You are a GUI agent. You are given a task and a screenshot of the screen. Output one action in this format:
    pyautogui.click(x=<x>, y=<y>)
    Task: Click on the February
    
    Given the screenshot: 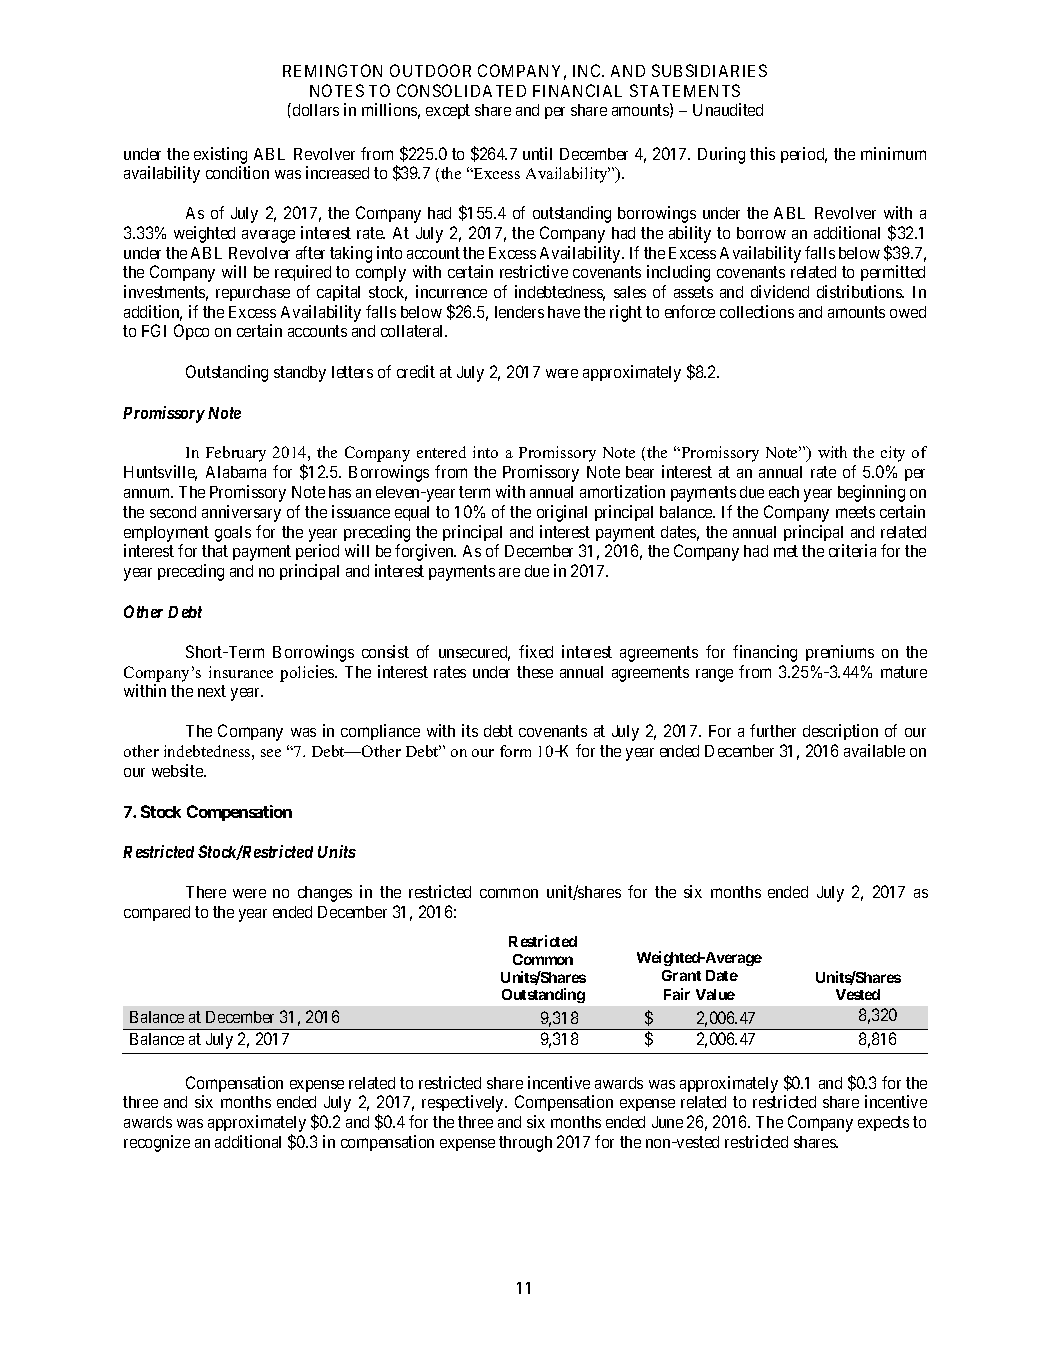 What is the action you would take?
    pyautogui.click(x=236, y=454)
